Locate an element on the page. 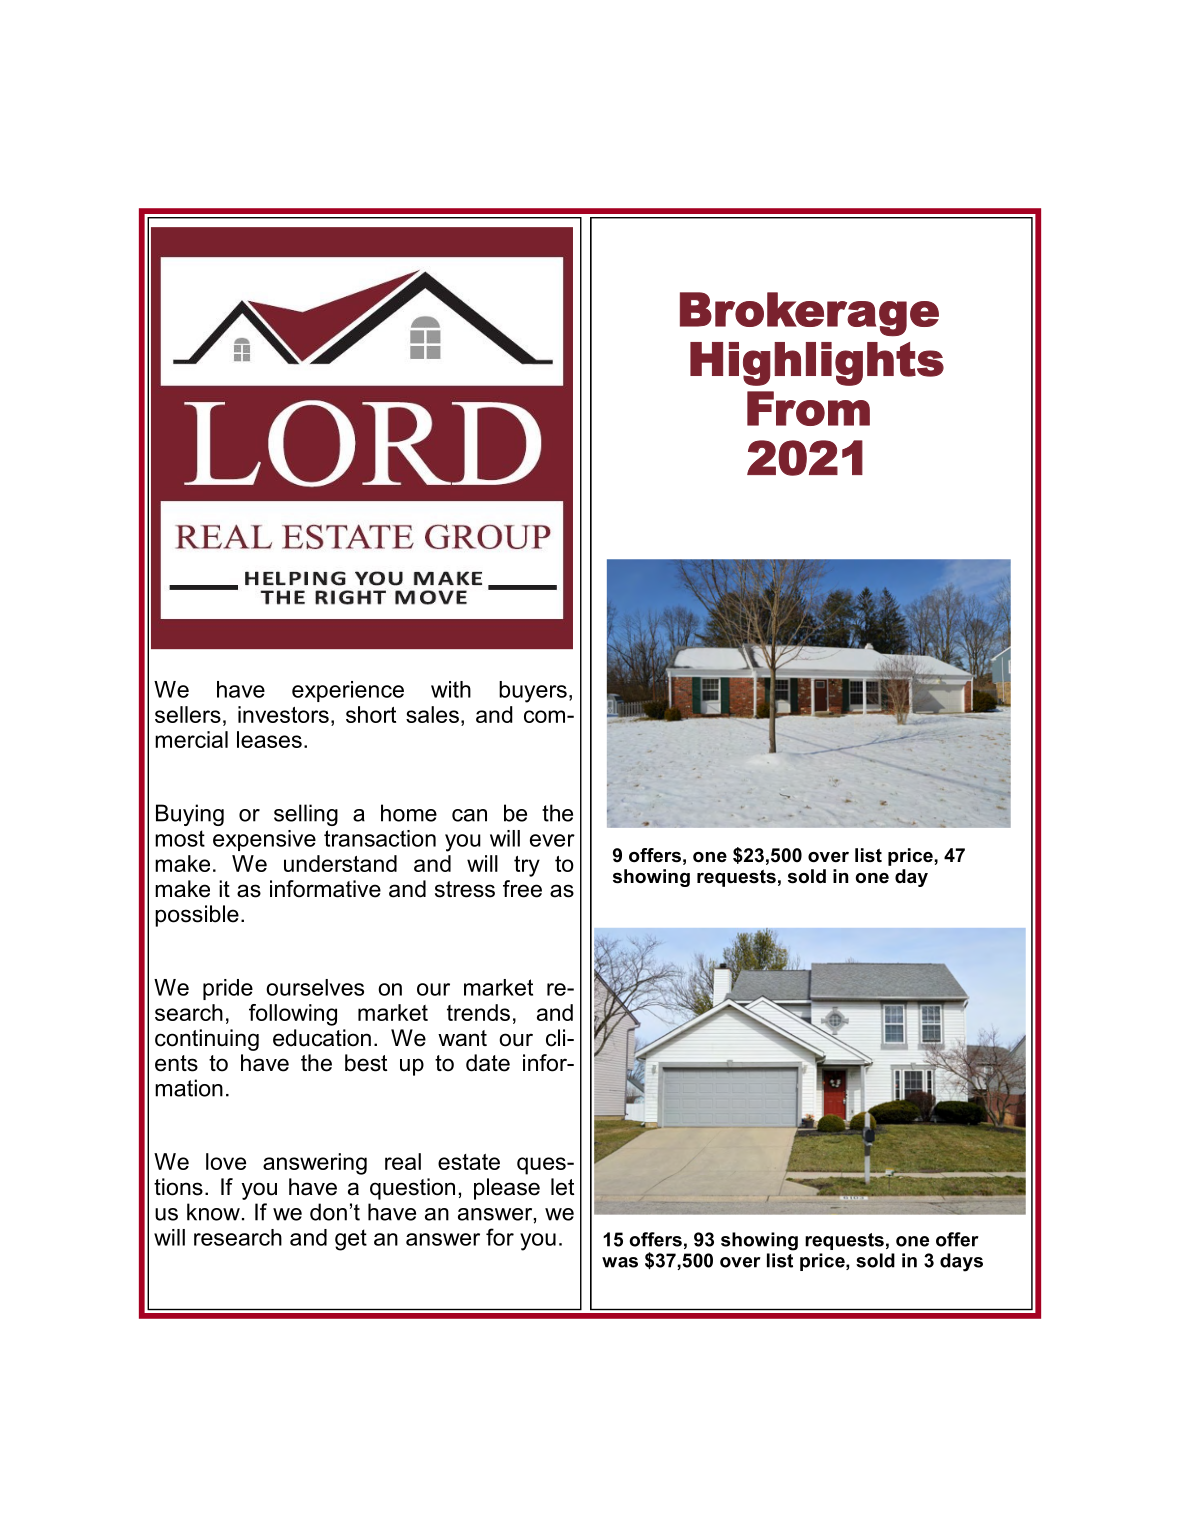 This document has height=1527, width=1180. with is located at coordinates (451, 689).
